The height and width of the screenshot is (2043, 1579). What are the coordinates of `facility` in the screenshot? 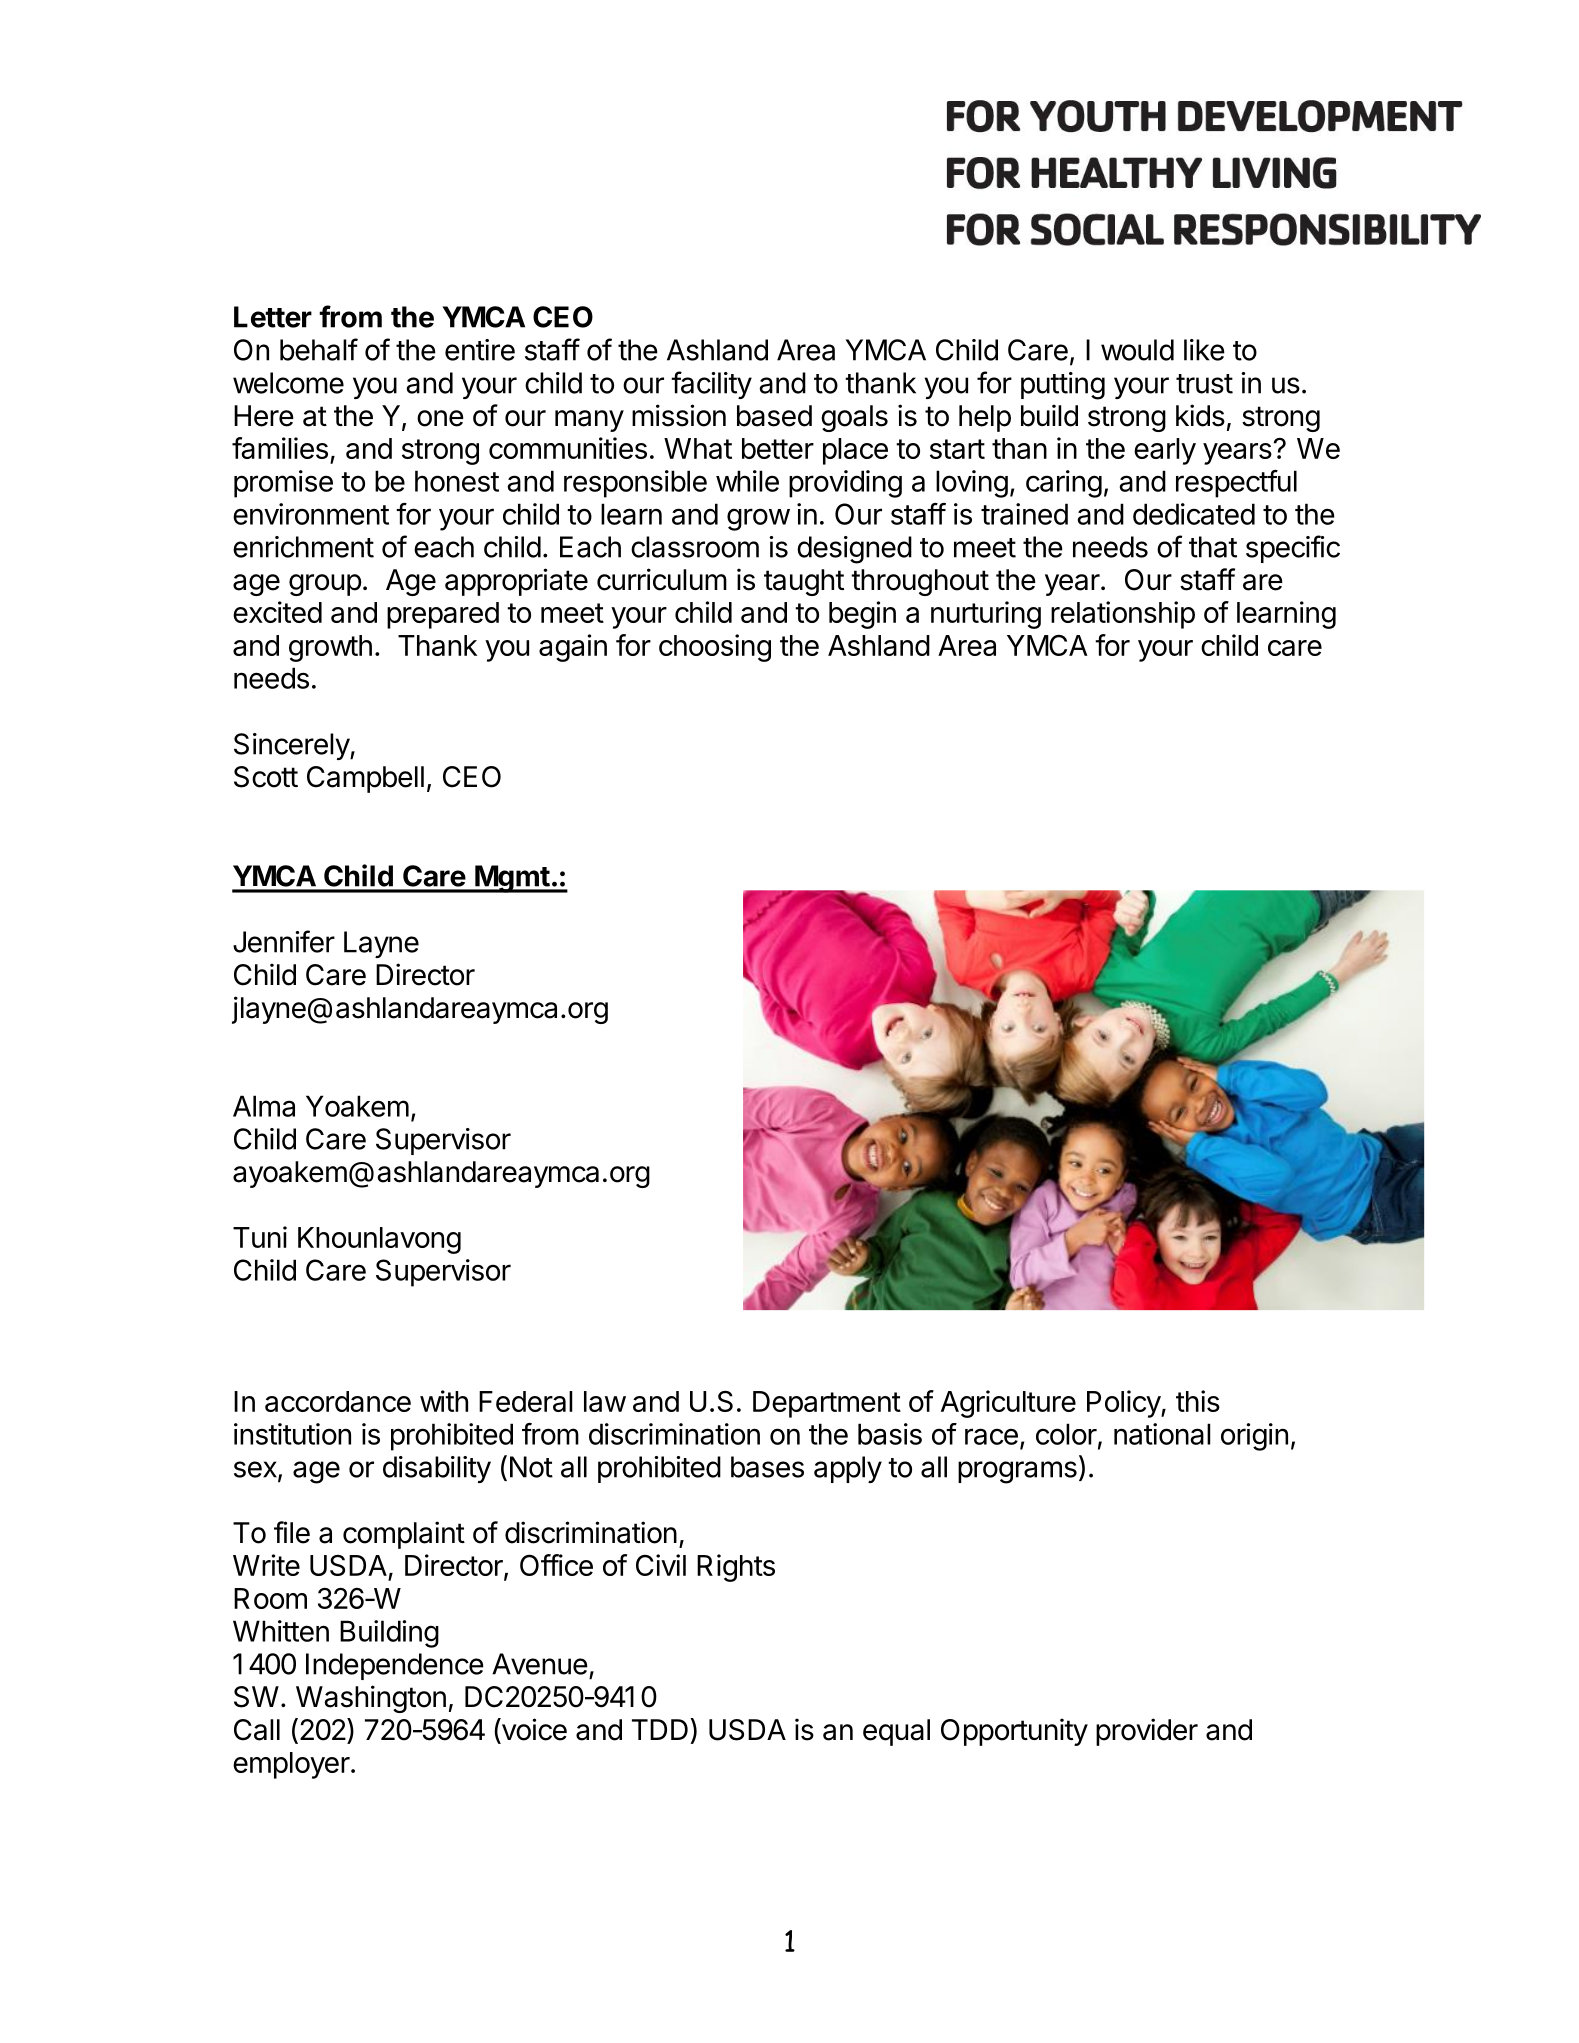 It's located at (711, 385).
